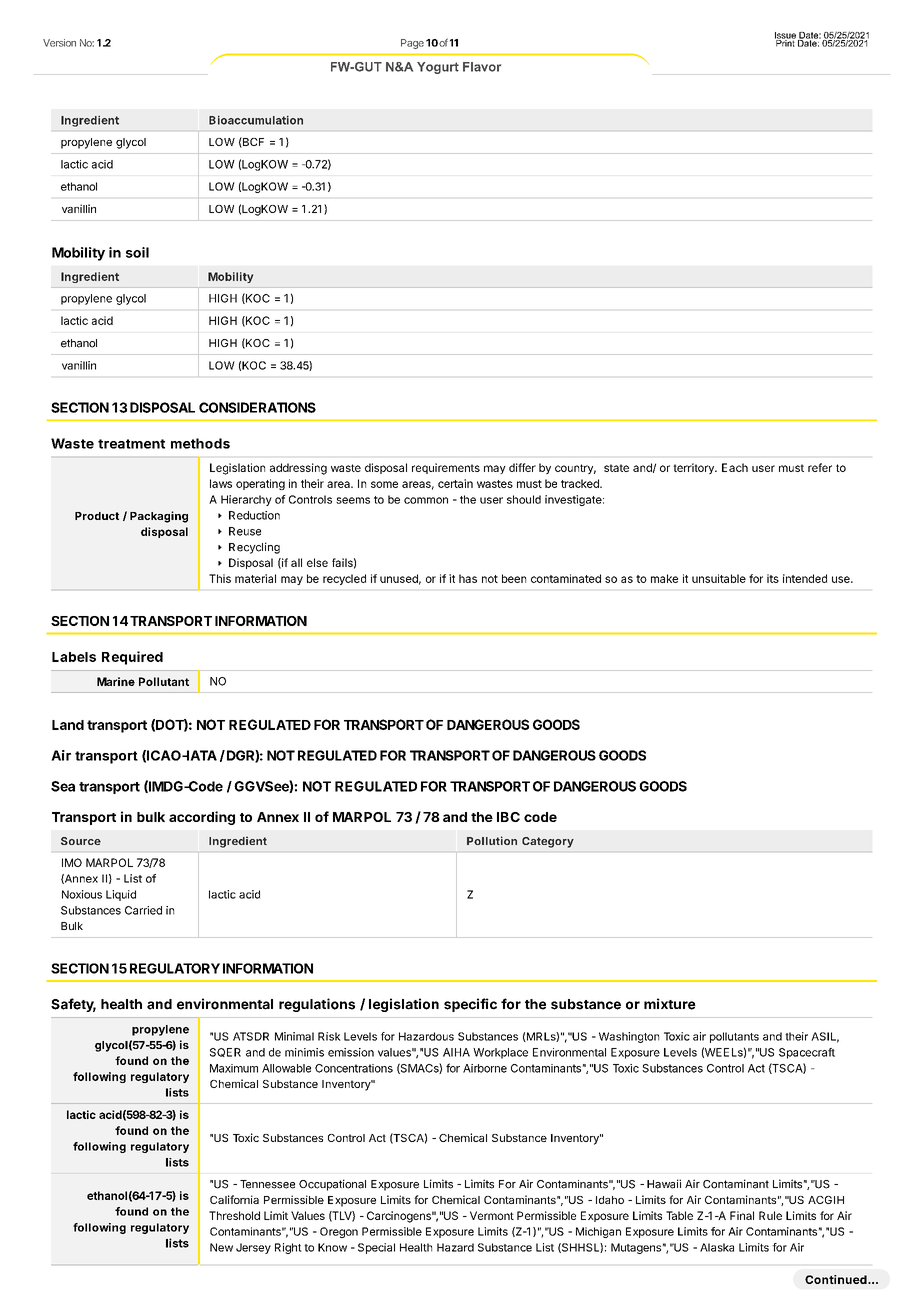 Image resolution: width=924 pixels, height=1308 pixels. What do you see at coordinates (785, 36) in the screenshot?
I see `Issue` at bounding box center [785, 36].
